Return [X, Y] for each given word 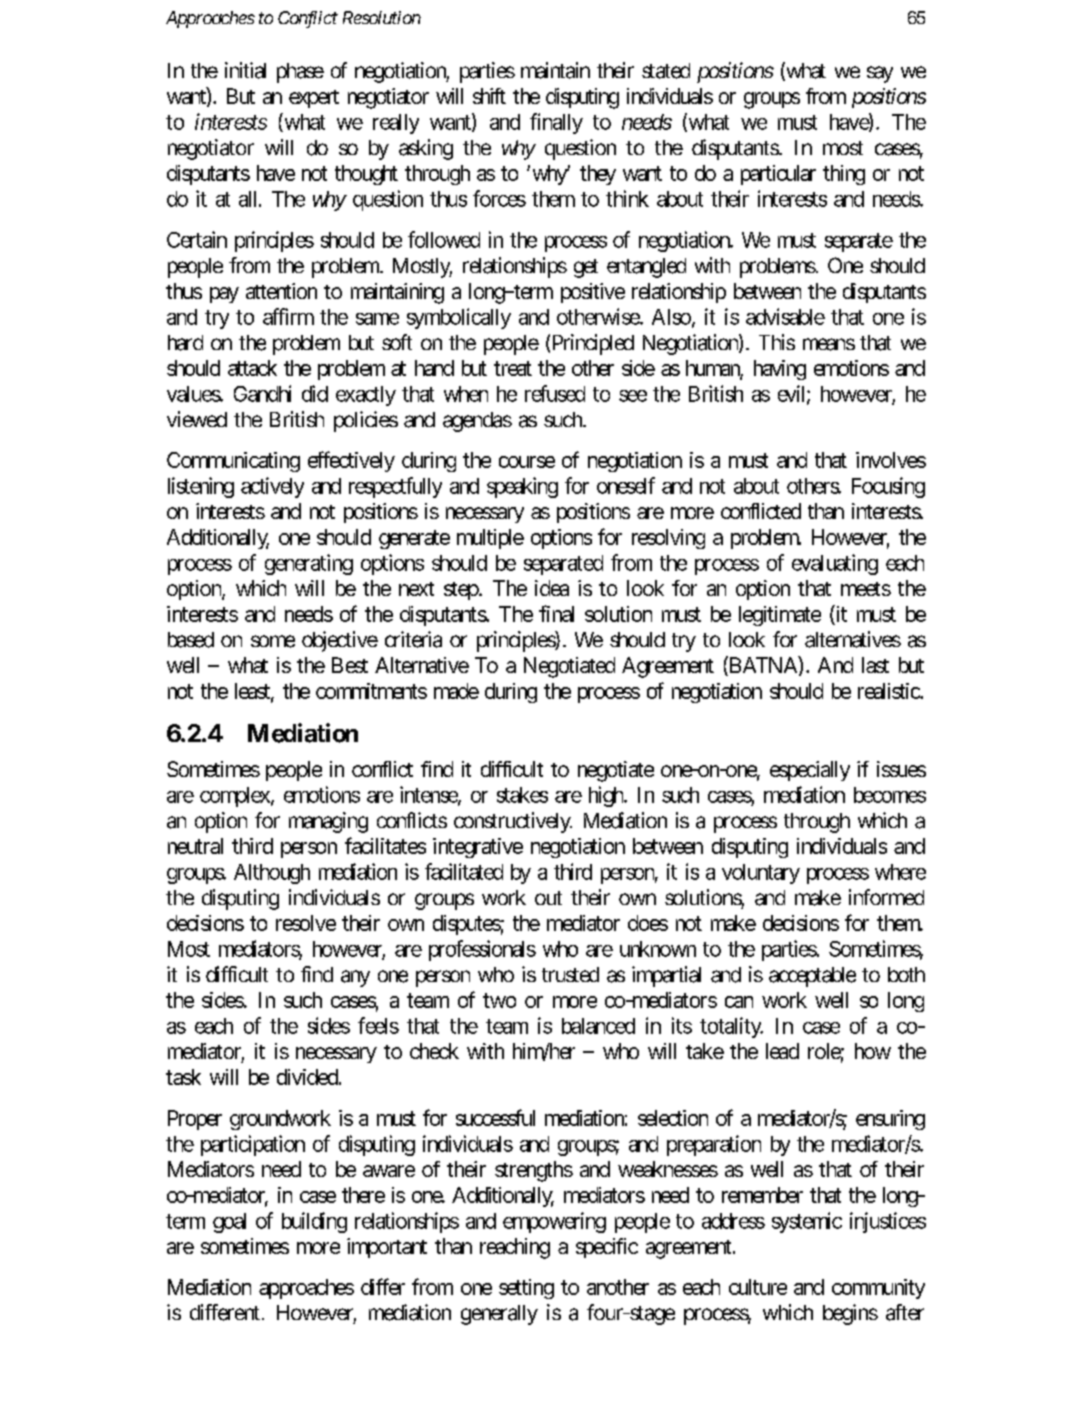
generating [309, 564]
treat [513, 368]
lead [782, 1051]
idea [552, 588]
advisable [785, 316]
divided [307, 1077]
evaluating [835, 564]
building [314, 1222]
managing [328, 822]
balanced [598, 1026]
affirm [288, 316]
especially [810, 771]
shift [489, 96]
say [880, 74]
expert [314, 99]
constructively [513, 822]
